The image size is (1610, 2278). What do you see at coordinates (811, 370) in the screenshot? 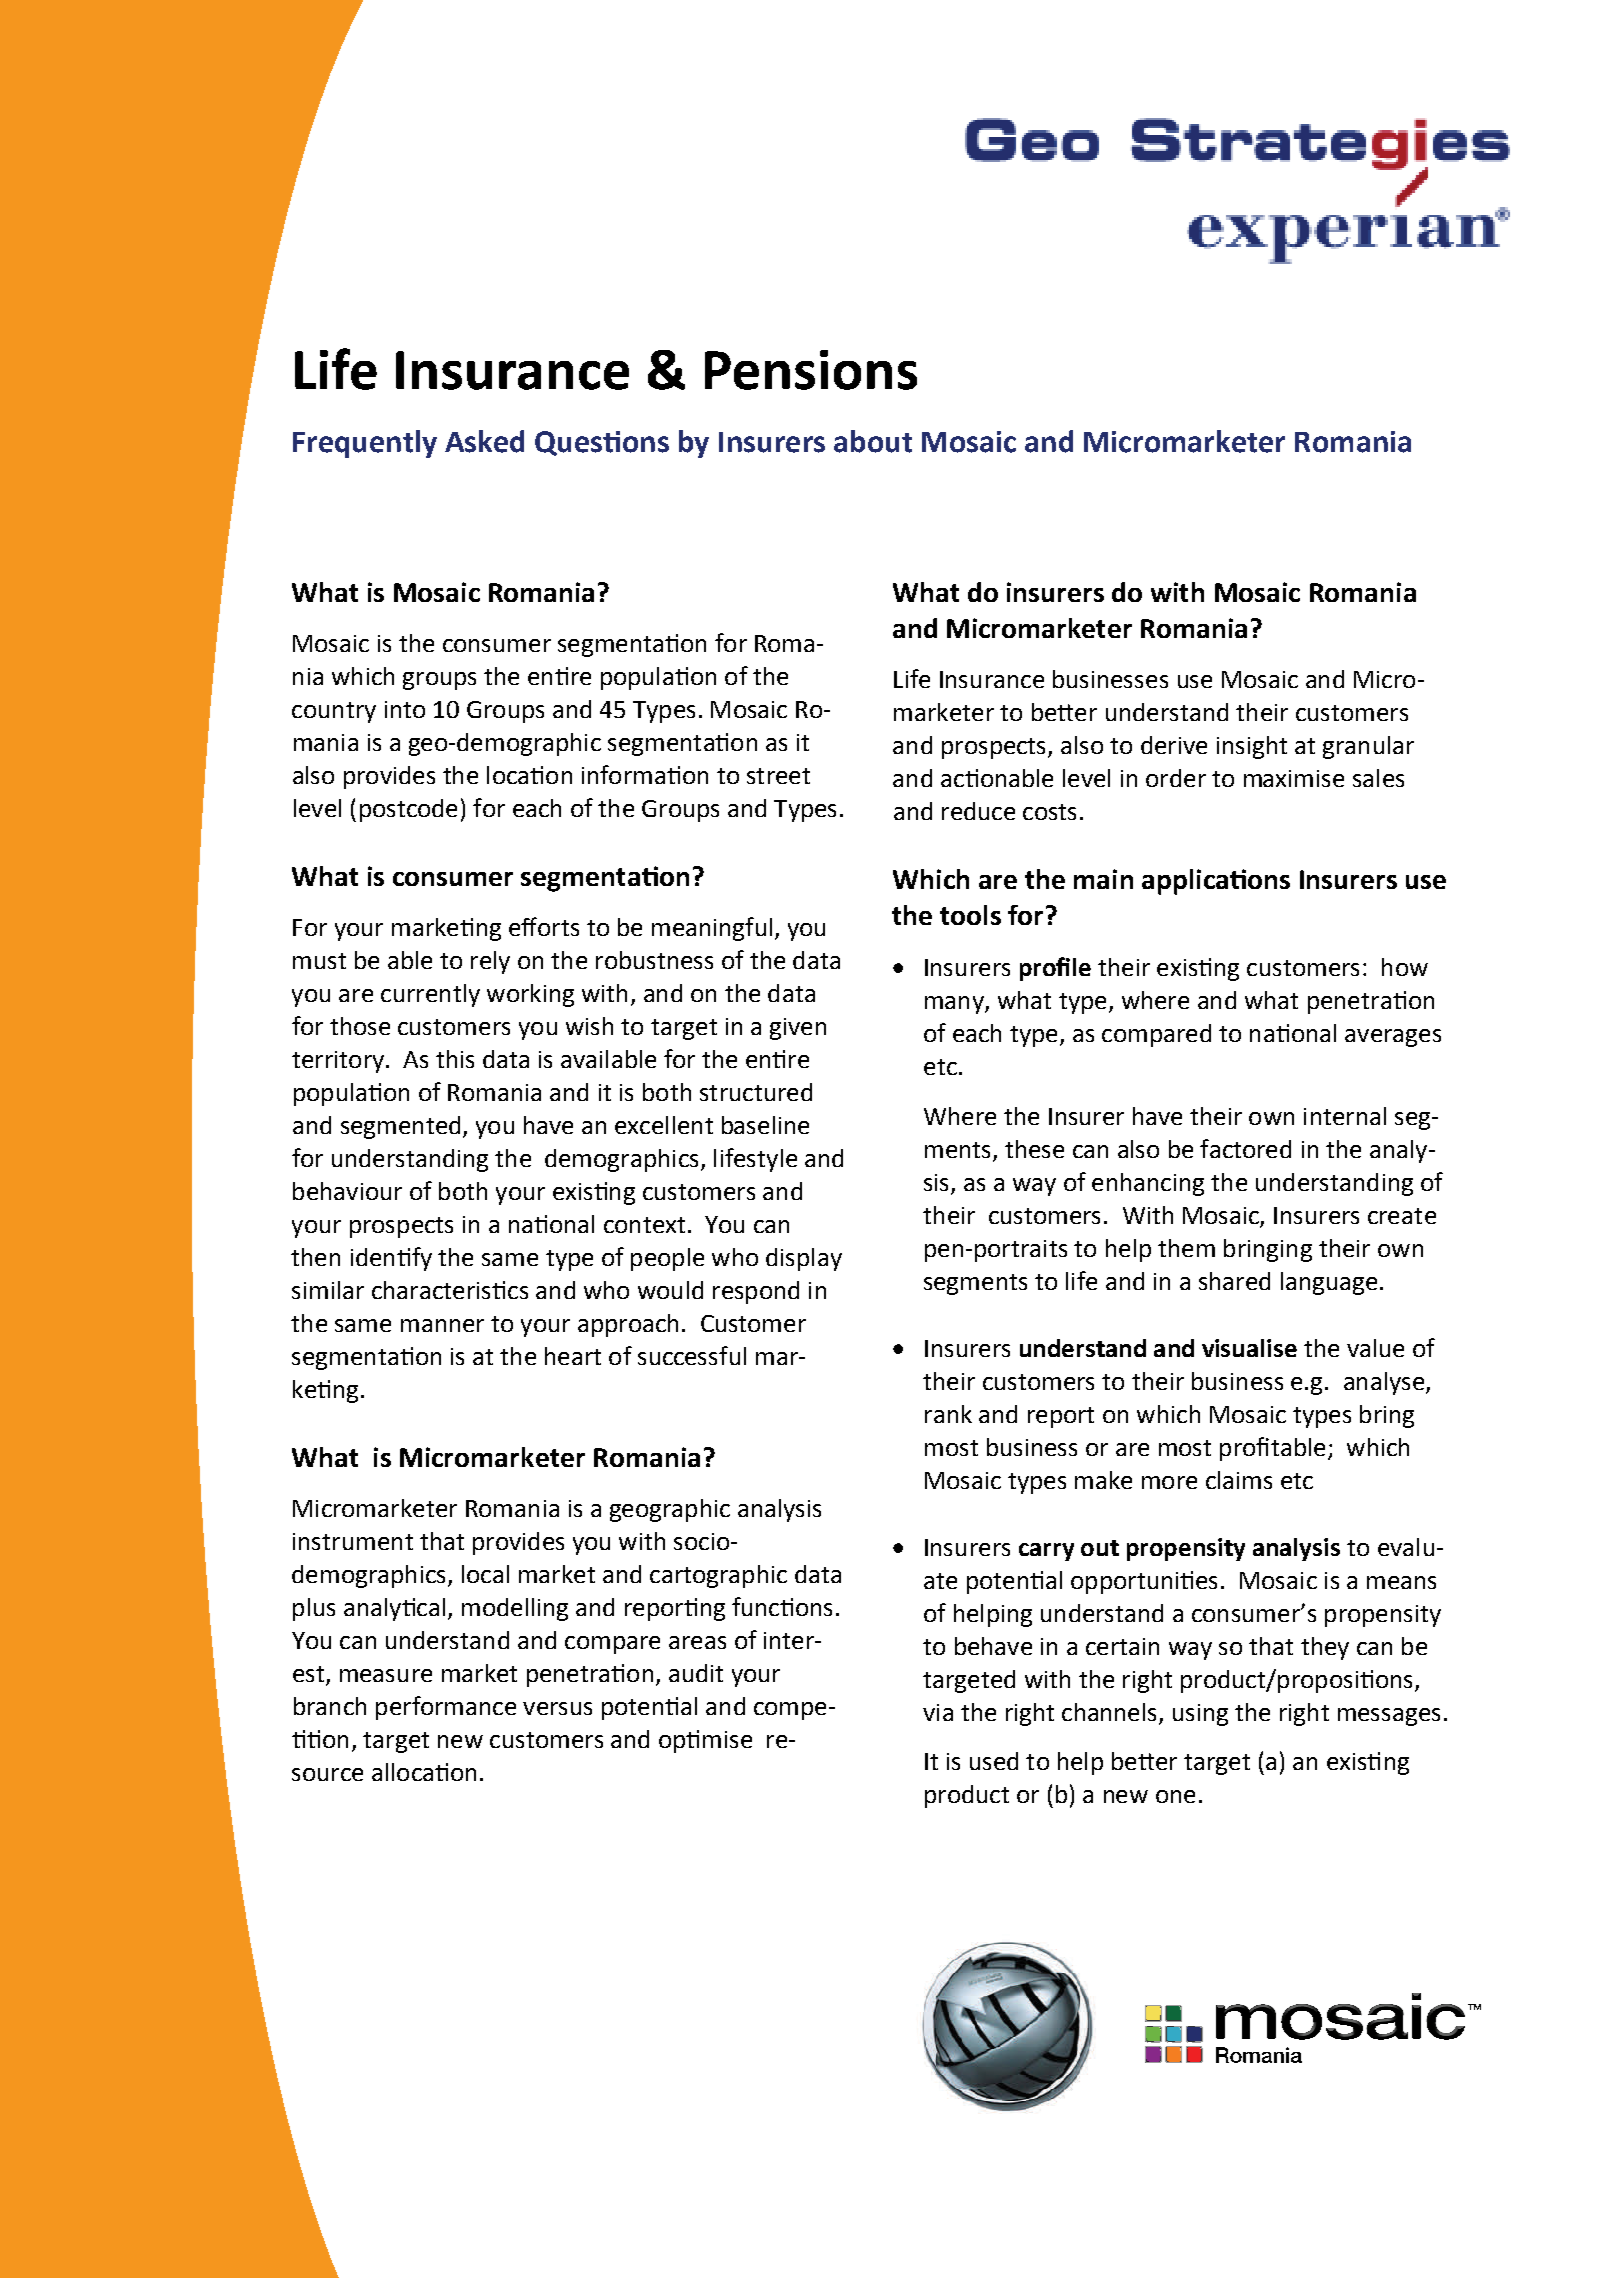
I see `Pensions` at bounding box center [811, 370].
